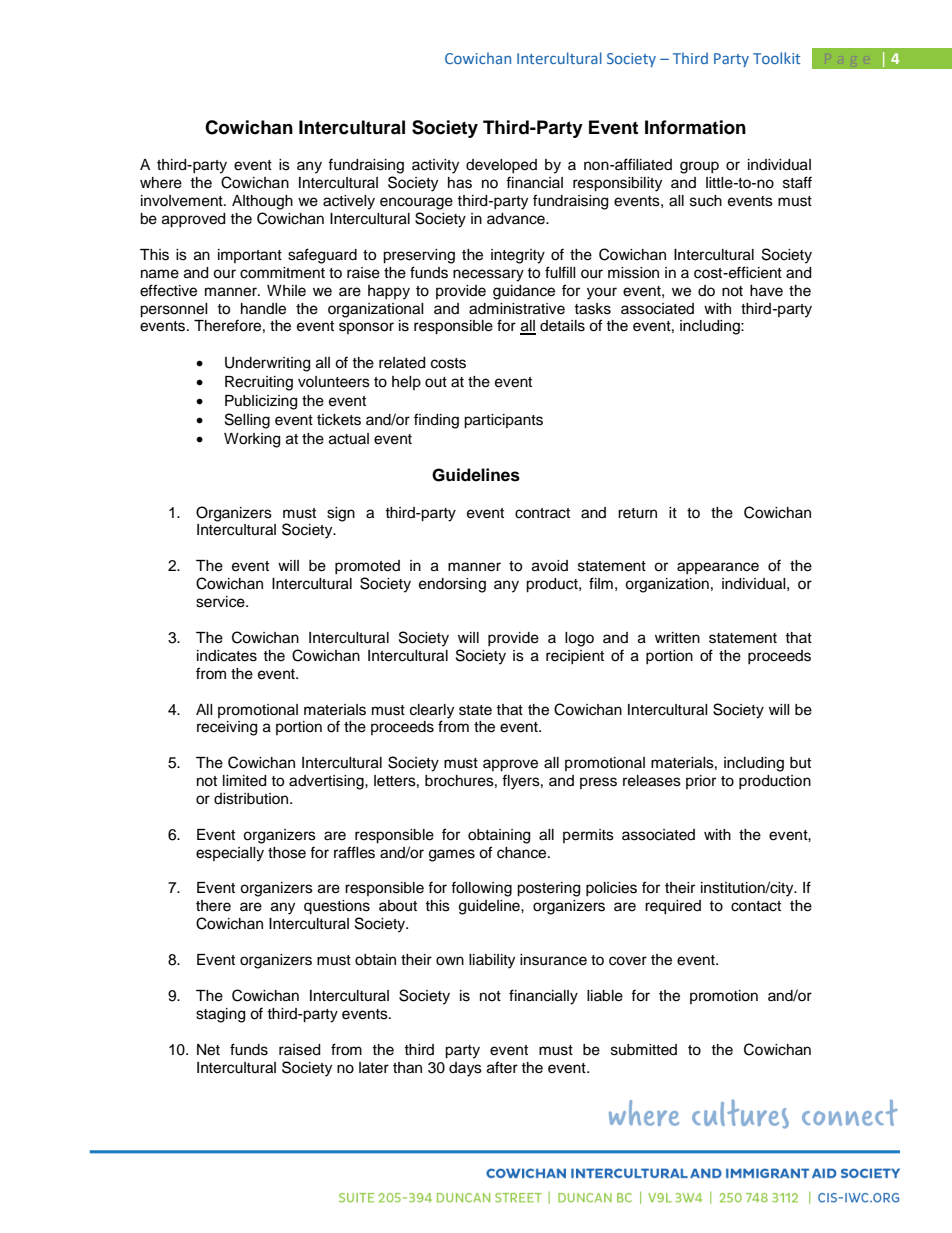  Describe the element at coordinates (208, 1050) in the screenshot. I see `Net` at that location.
